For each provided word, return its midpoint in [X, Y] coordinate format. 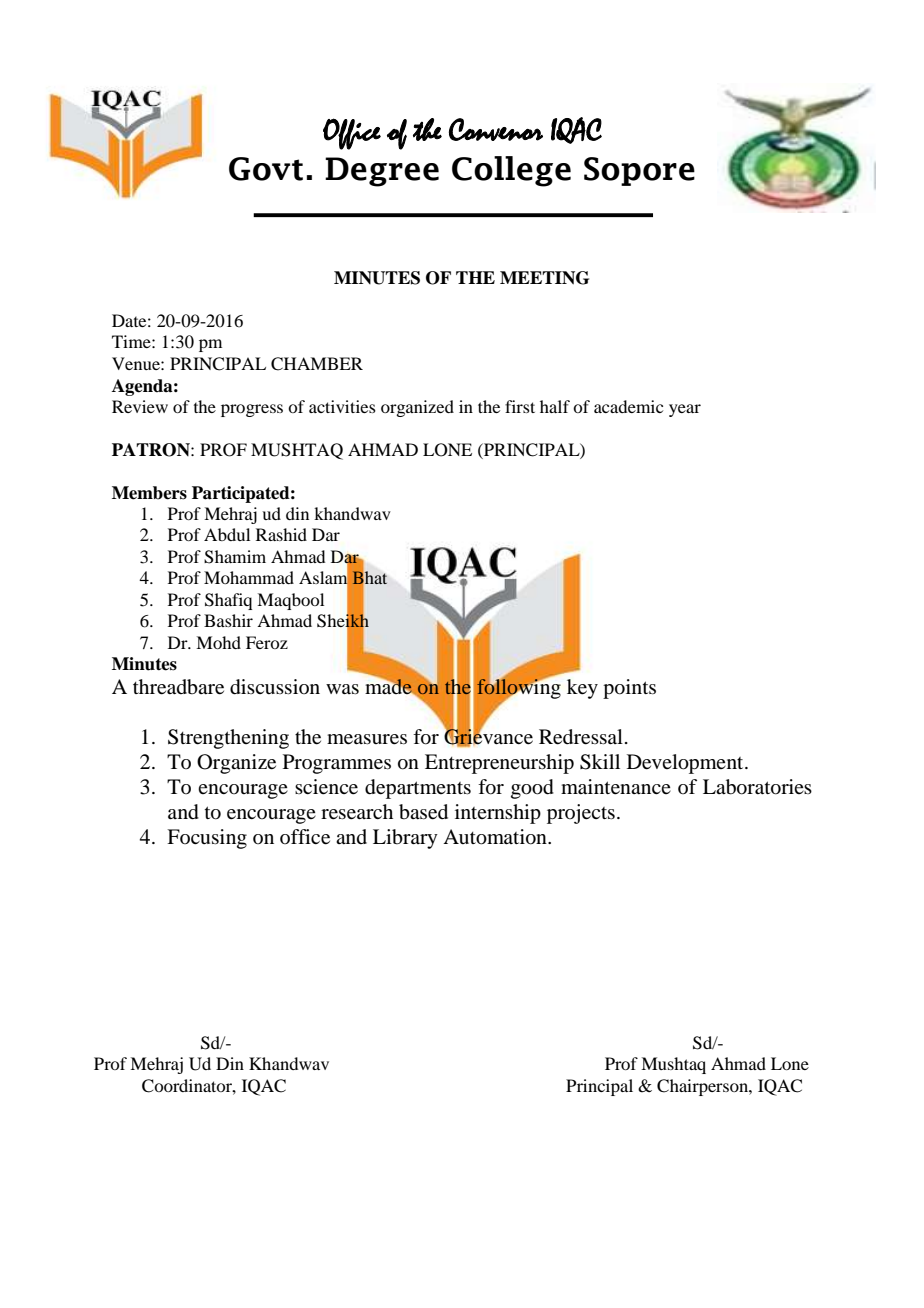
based [423, 812]
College [511, 171]
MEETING [544, 278]
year [685, 410]
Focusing [207, 839]
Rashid [281, 534]
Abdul [227, 534]
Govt [266, 169]
